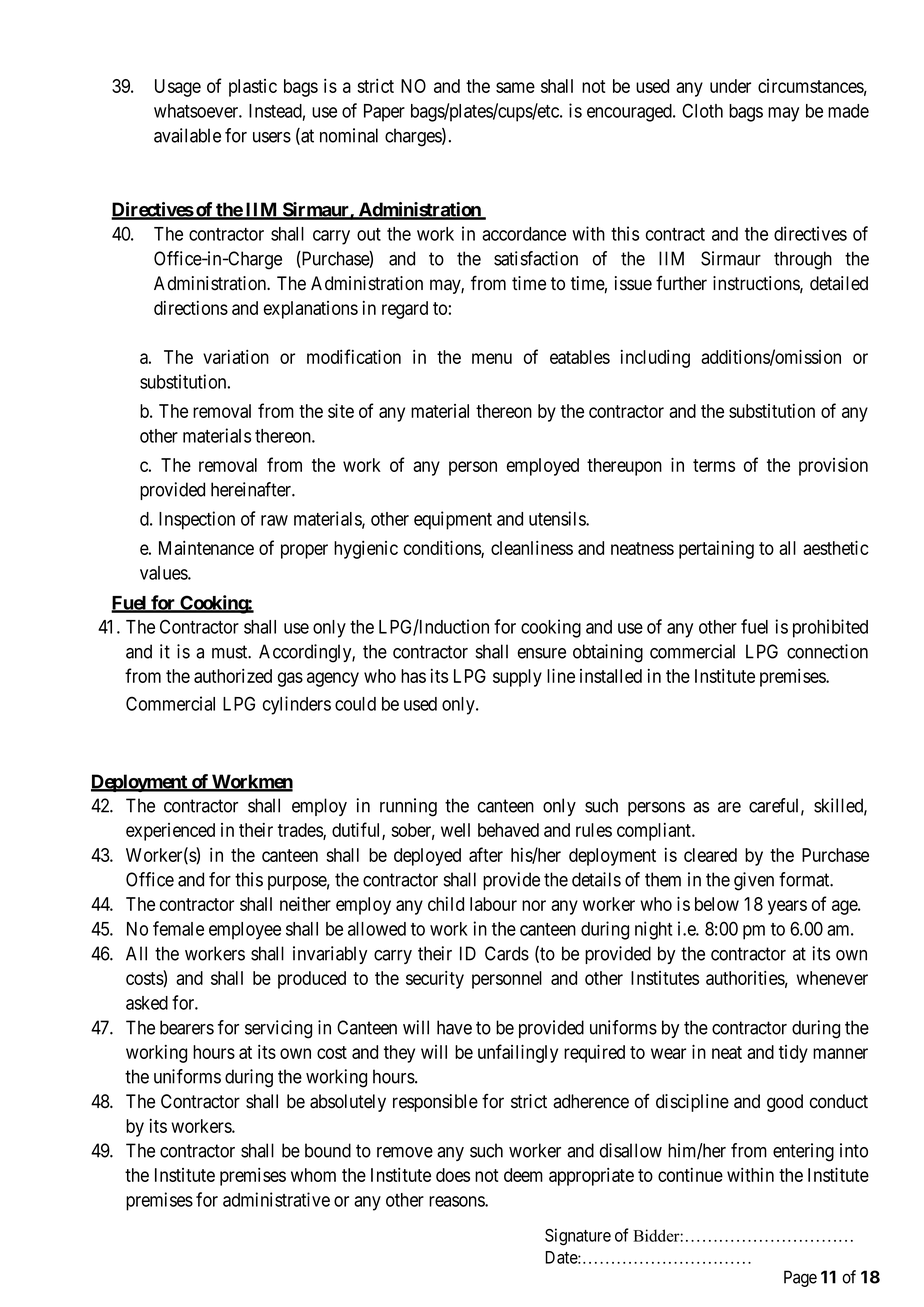 The width and height of the page is (924, 1307). Describe the element at coordinates (197, 520) in the page. I see `Inspection` at that location.
